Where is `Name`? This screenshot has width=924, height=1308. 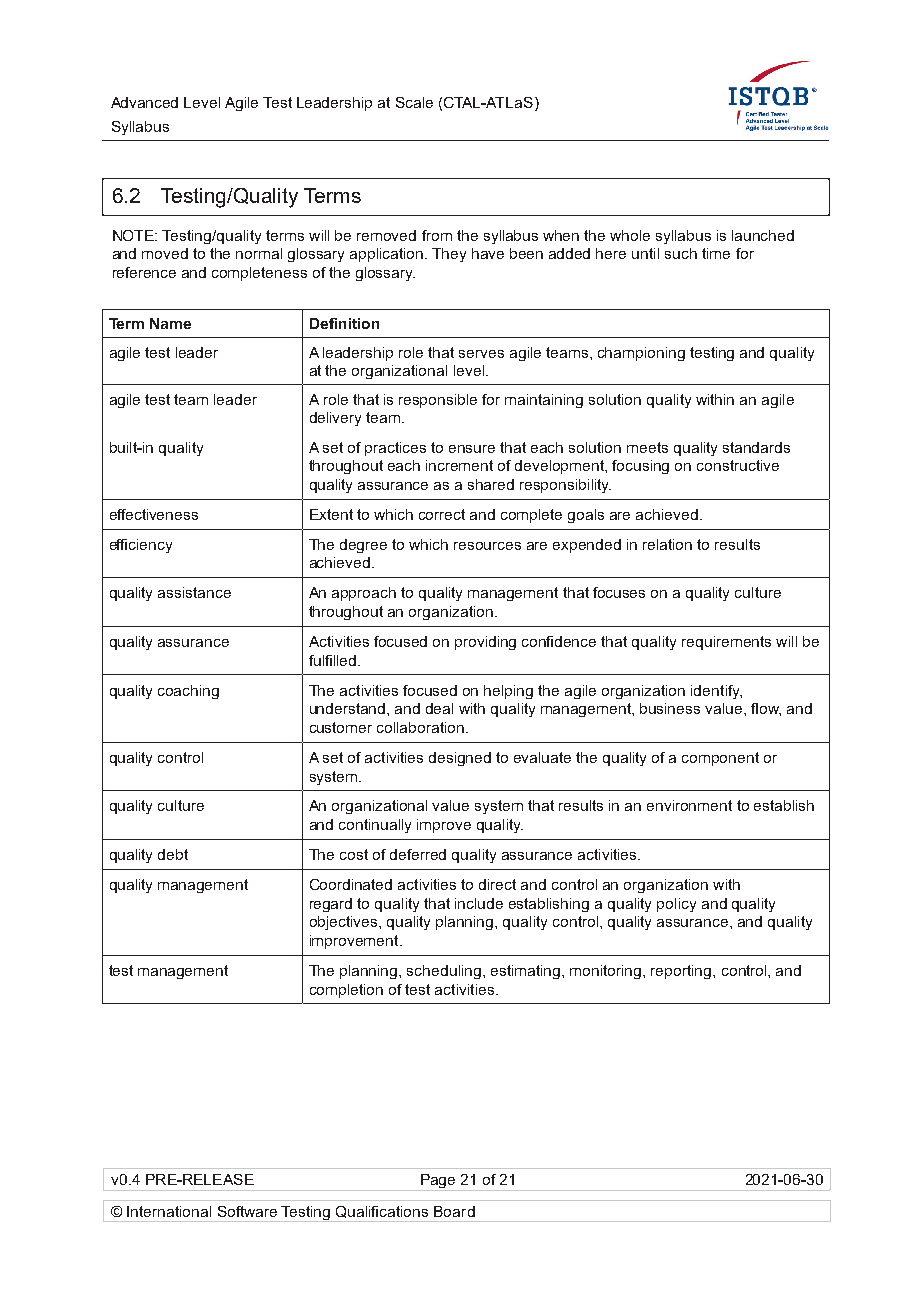
Name is located at coordinates (170, 323).
